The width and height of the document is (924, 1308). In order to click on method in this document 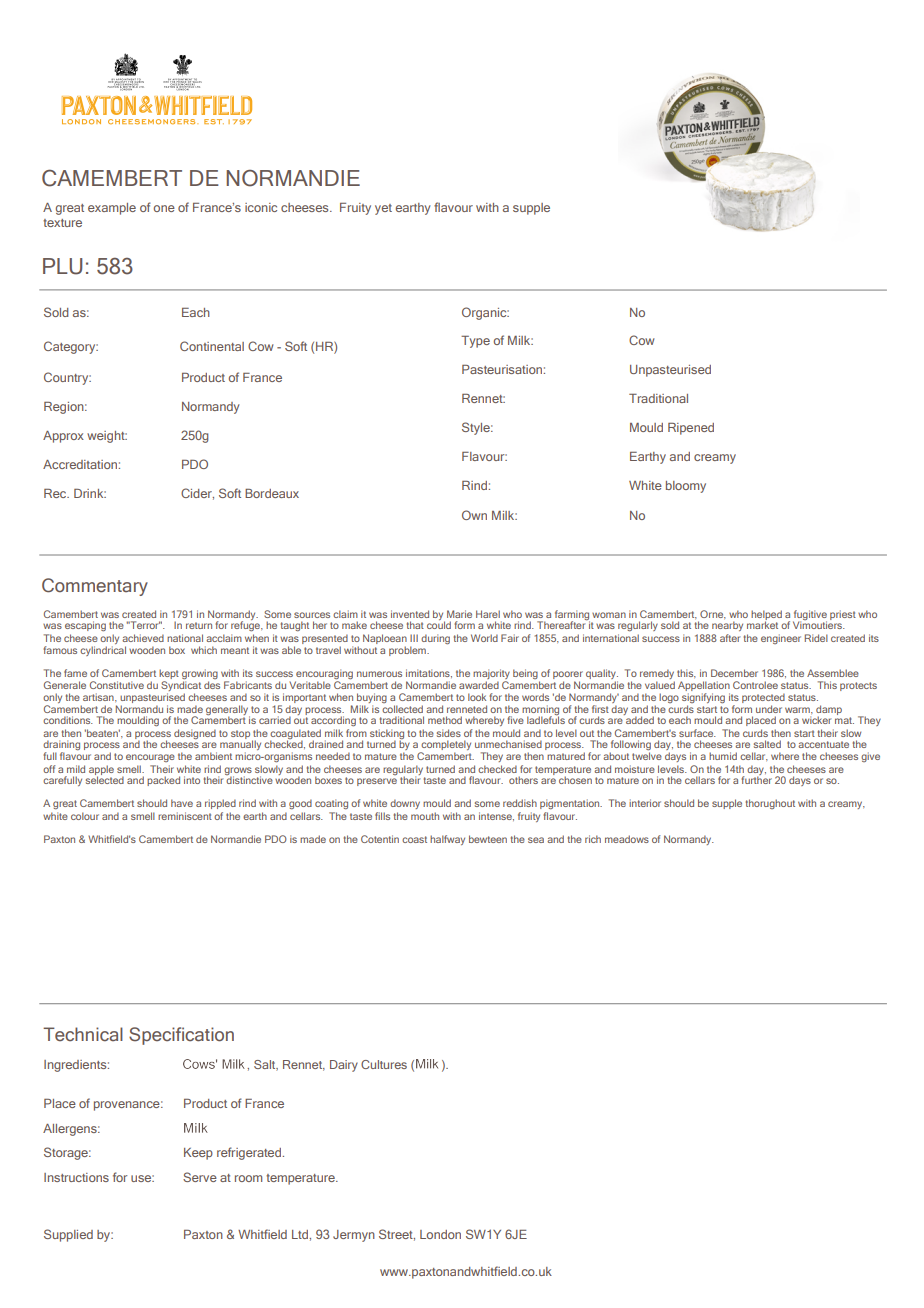, I will do `click(445, 720)`.
